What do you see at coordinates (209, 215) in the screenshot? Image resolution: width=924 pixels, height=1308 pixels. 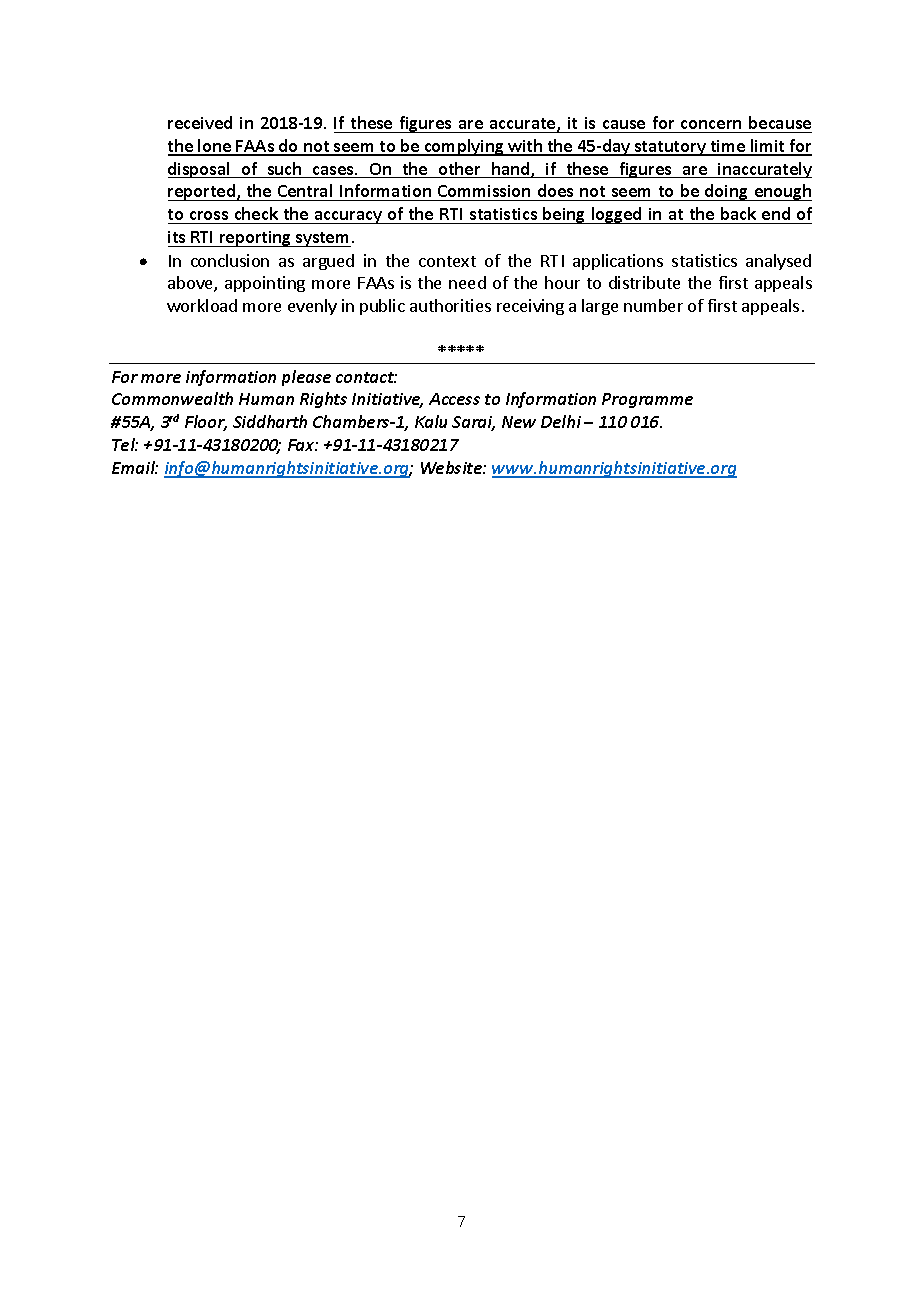 I see `cross` at bounding box center [209, 215].
